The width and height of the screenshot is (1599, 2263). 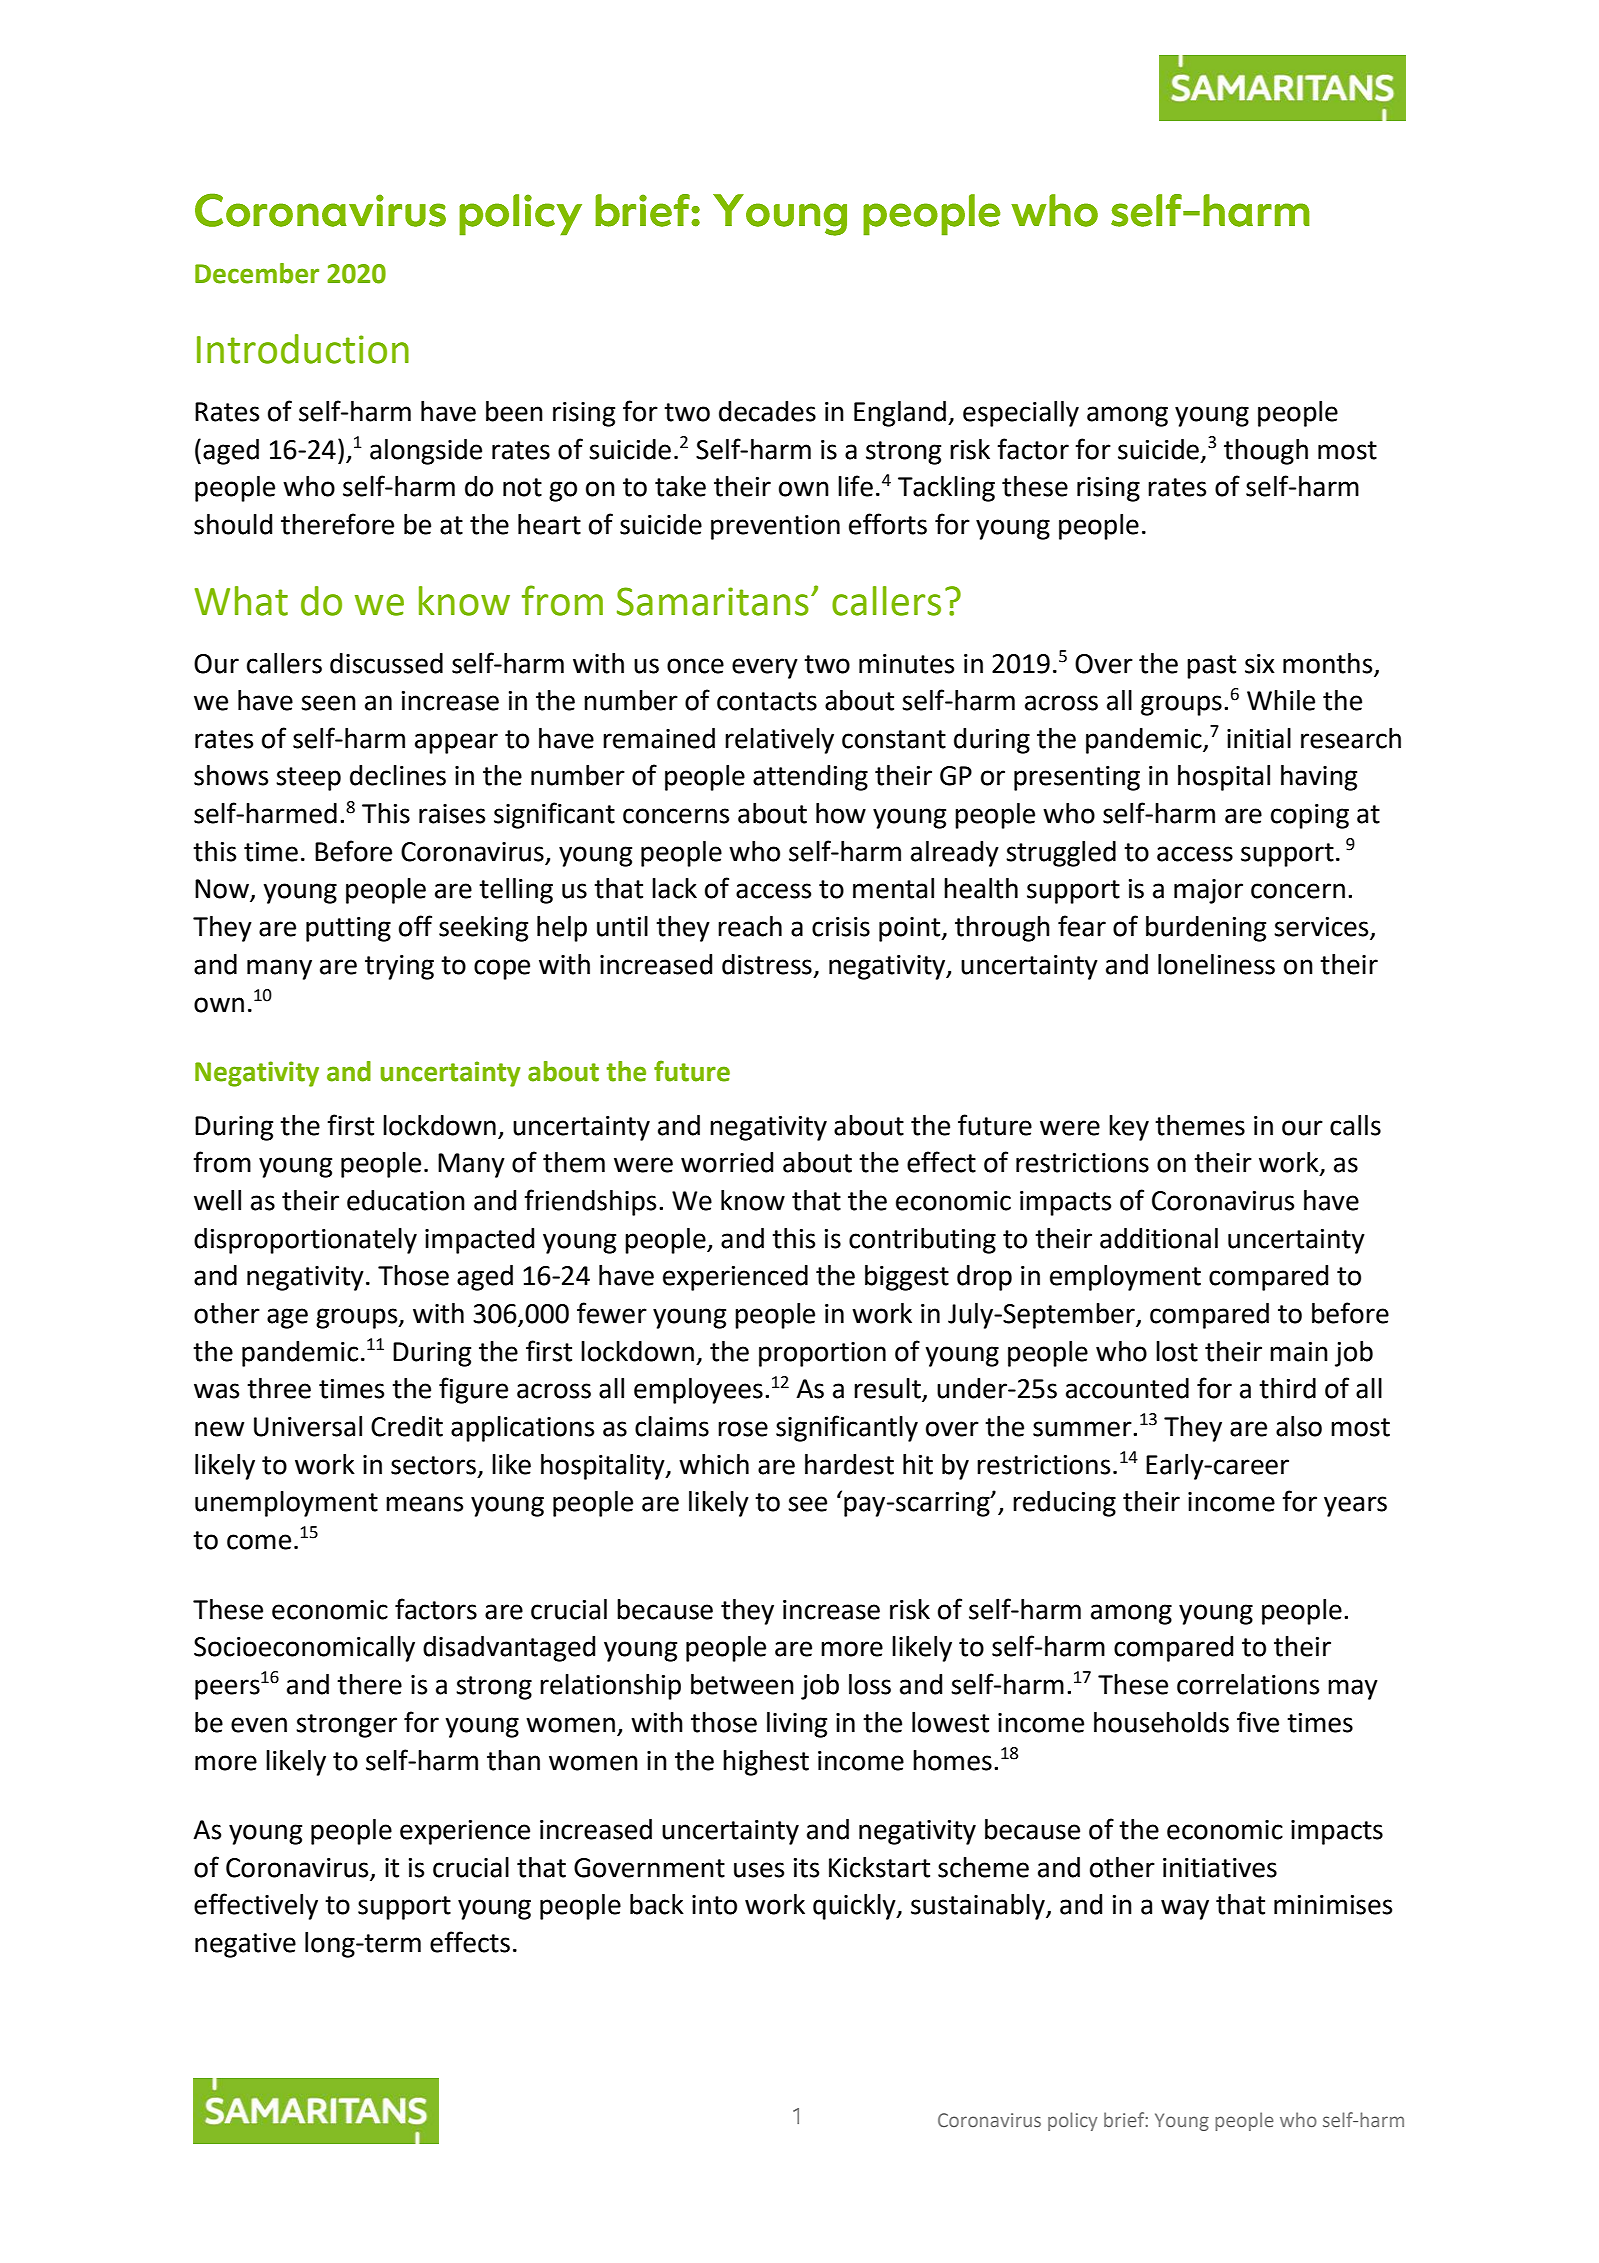 I want to click on major, so click(x=1208, y=891).
